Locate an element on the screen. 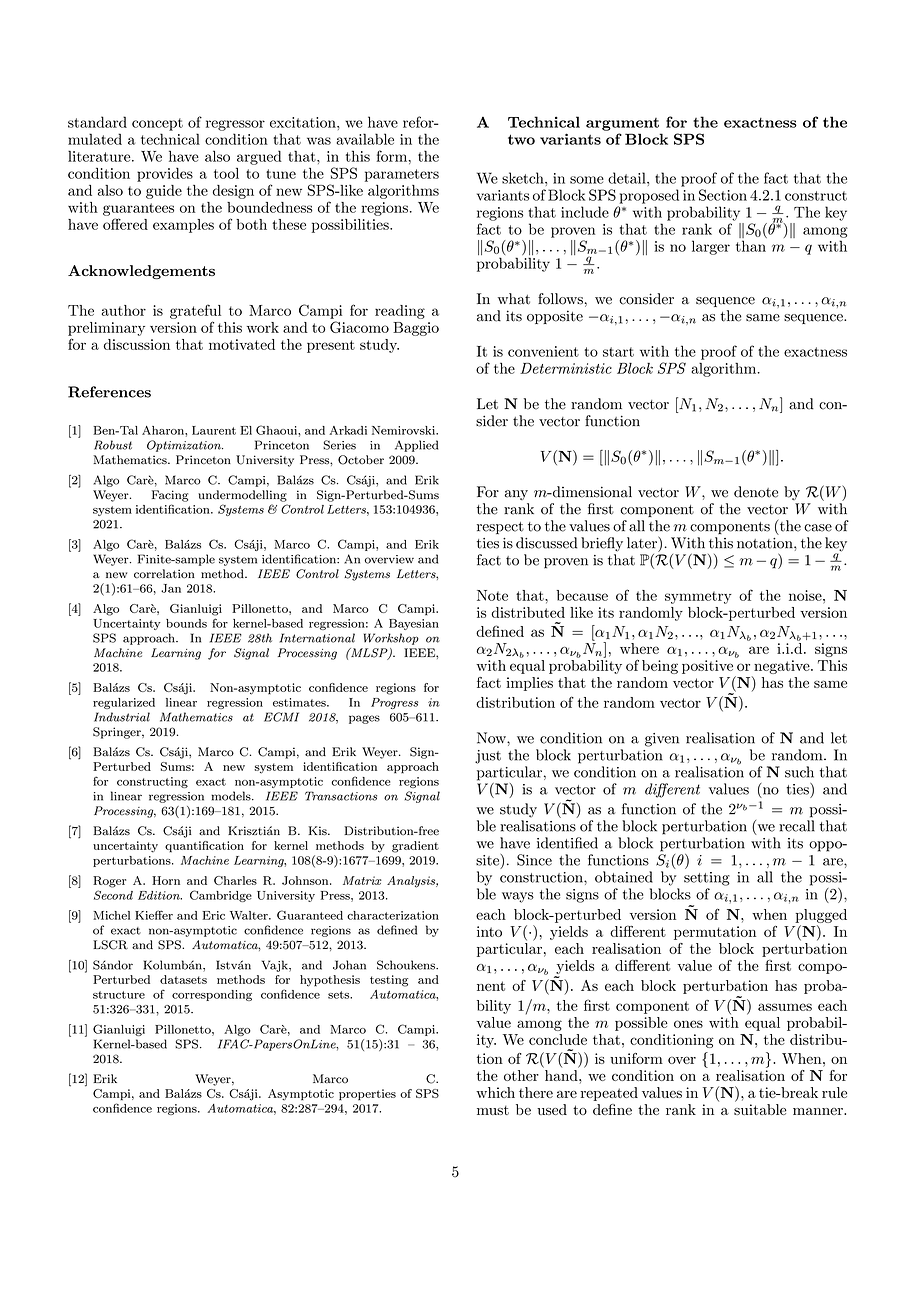  start is located at coordinates (618, 352).
